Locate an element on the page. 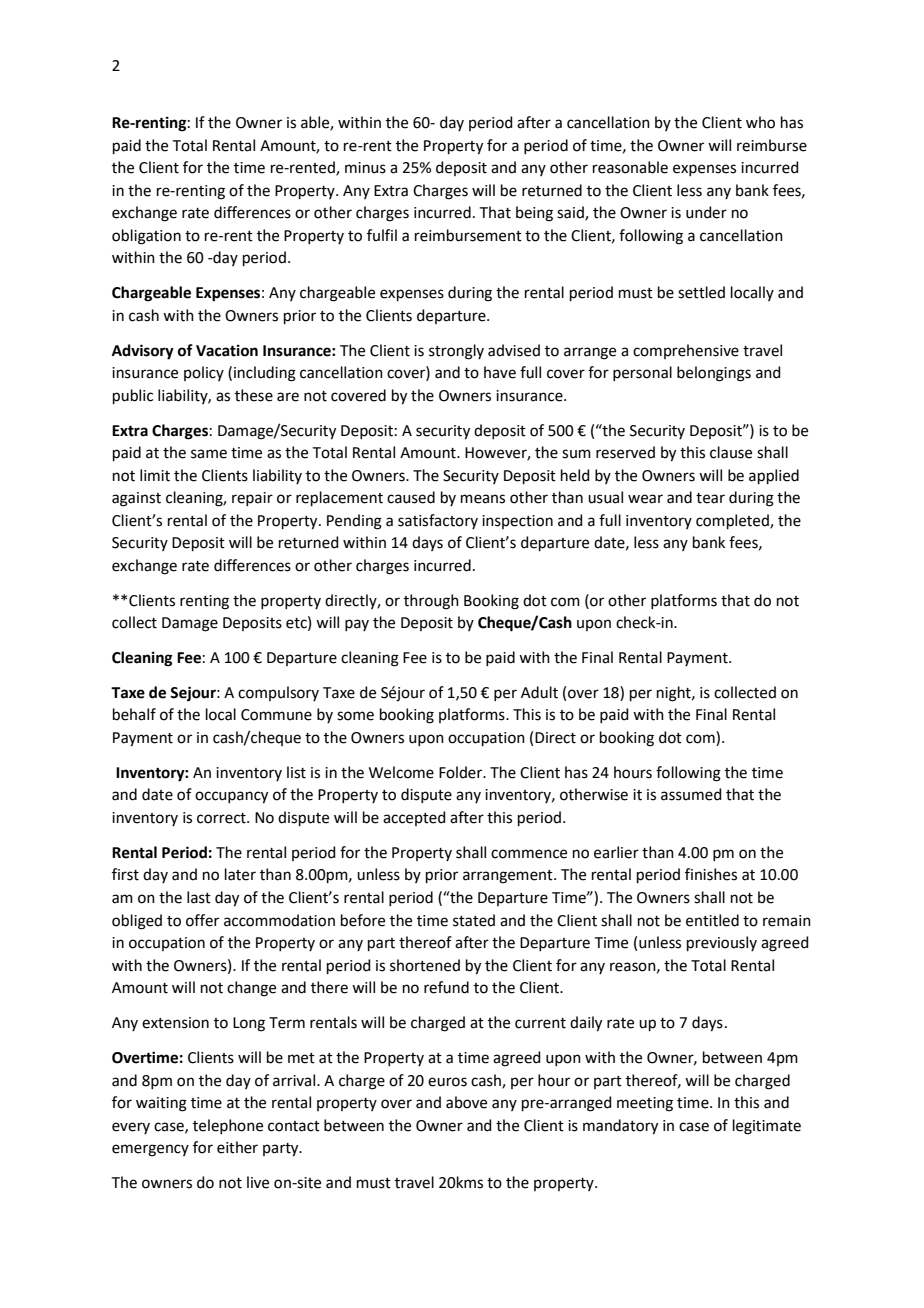 This page has height=1308, width=924. clause is located at coordinates (731, 452).
